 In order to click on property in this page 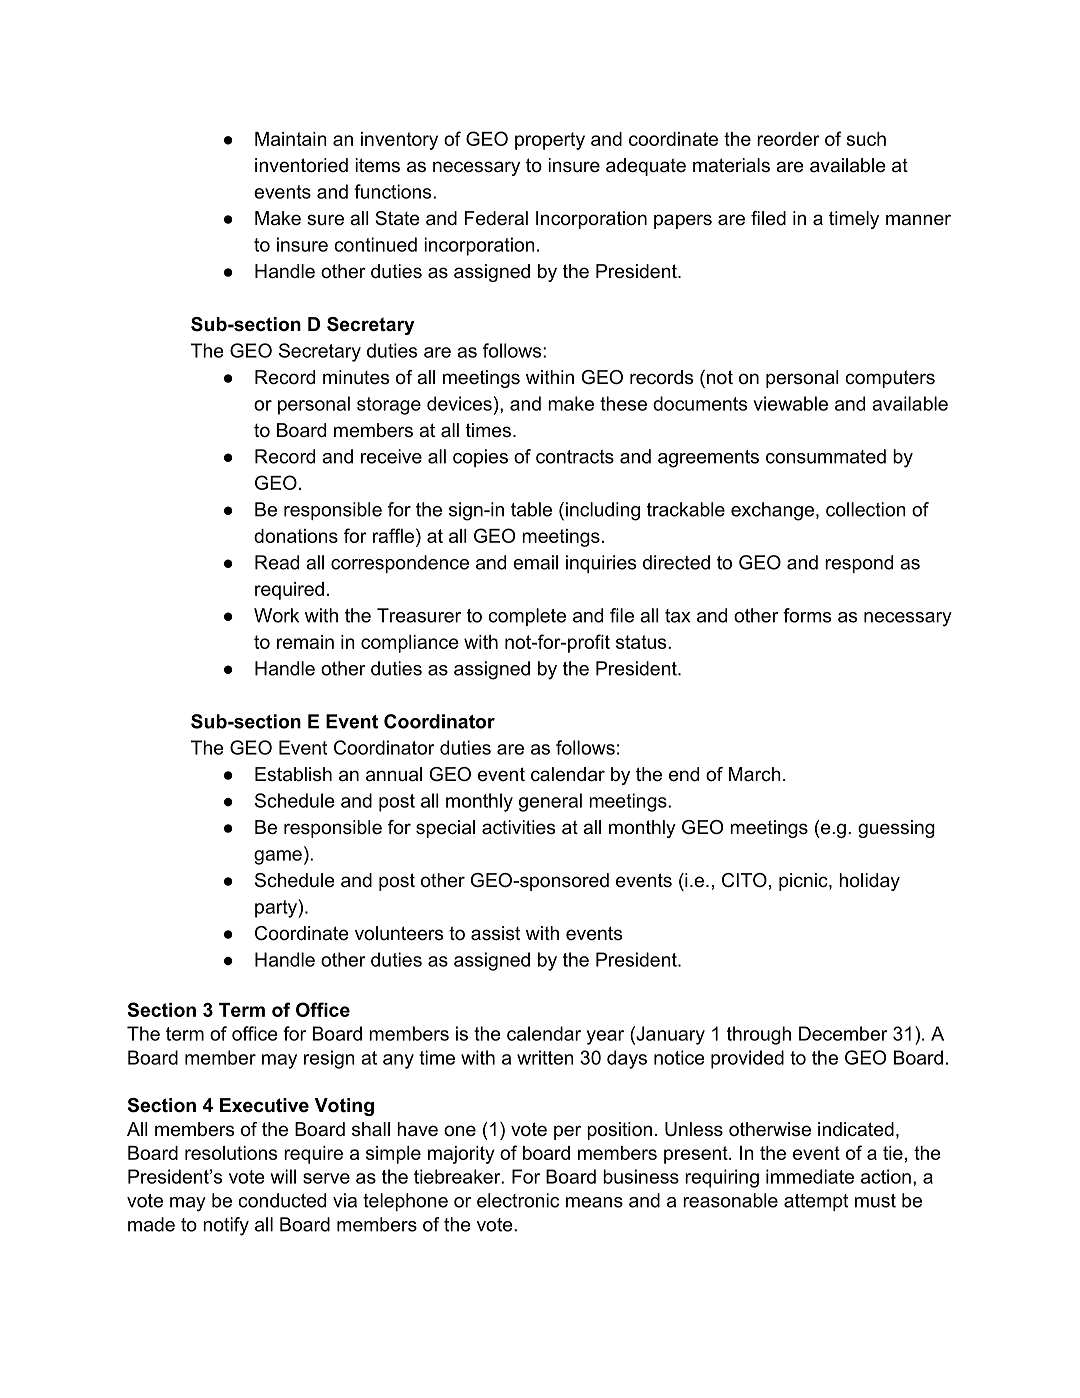, I will do `click(550, 141)`.
